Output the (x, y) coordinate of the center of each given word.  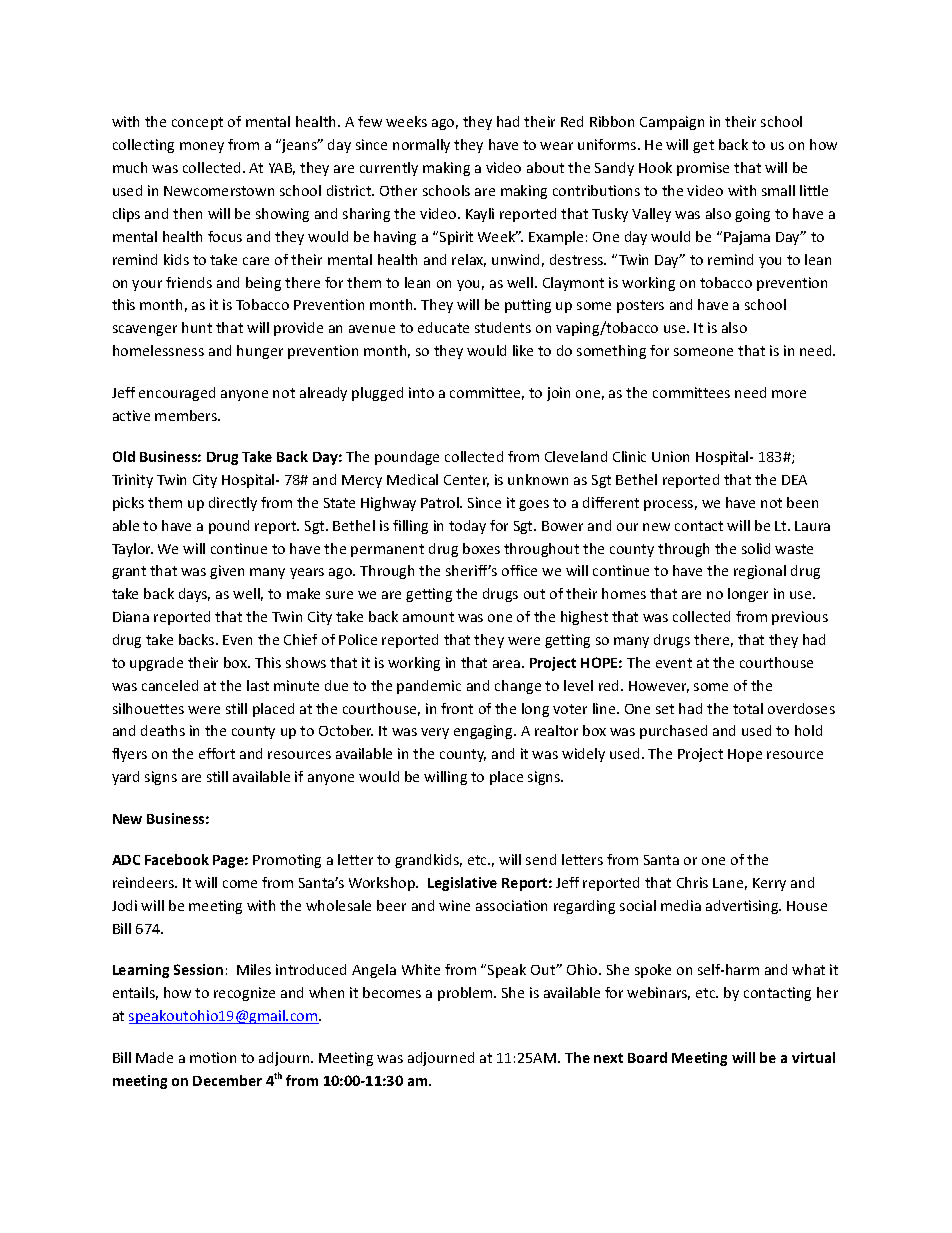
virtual (813, 1057)
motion (213, 1057)
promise (703, 169)
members (187, 415)
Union (670, 456)
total (748, 708)
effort (217, 753)
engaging (484, 732)
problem (466, 994)
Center (466, 481)
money (202, 147)
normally (421, 146)
